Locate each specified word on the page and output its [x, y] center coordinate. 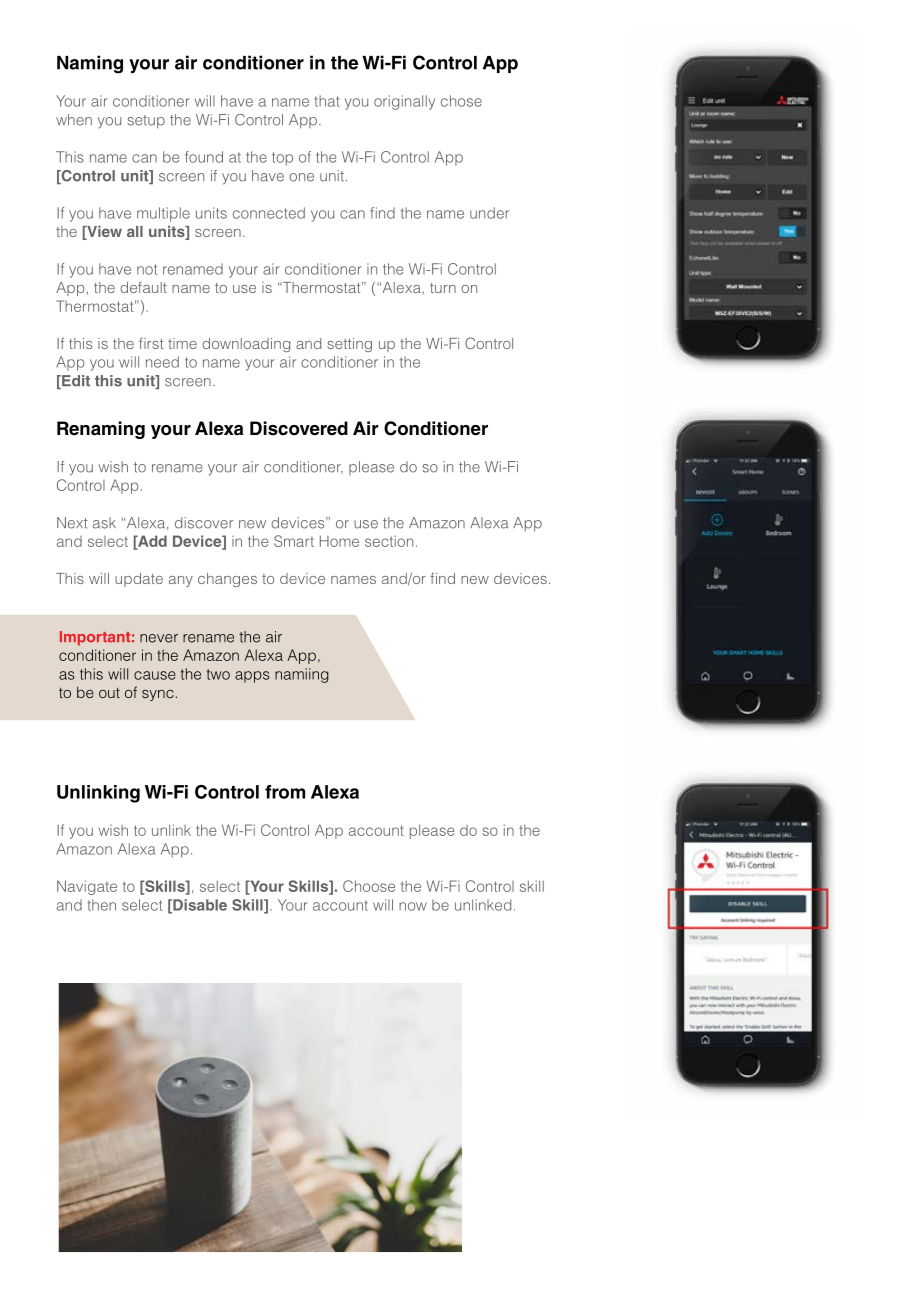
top [282, 159]
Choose [369, 886]
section [389, 541]
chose [461, 101]
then [101, 905]
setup [146, 122]
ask [104, 523]
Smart [294, 541]
